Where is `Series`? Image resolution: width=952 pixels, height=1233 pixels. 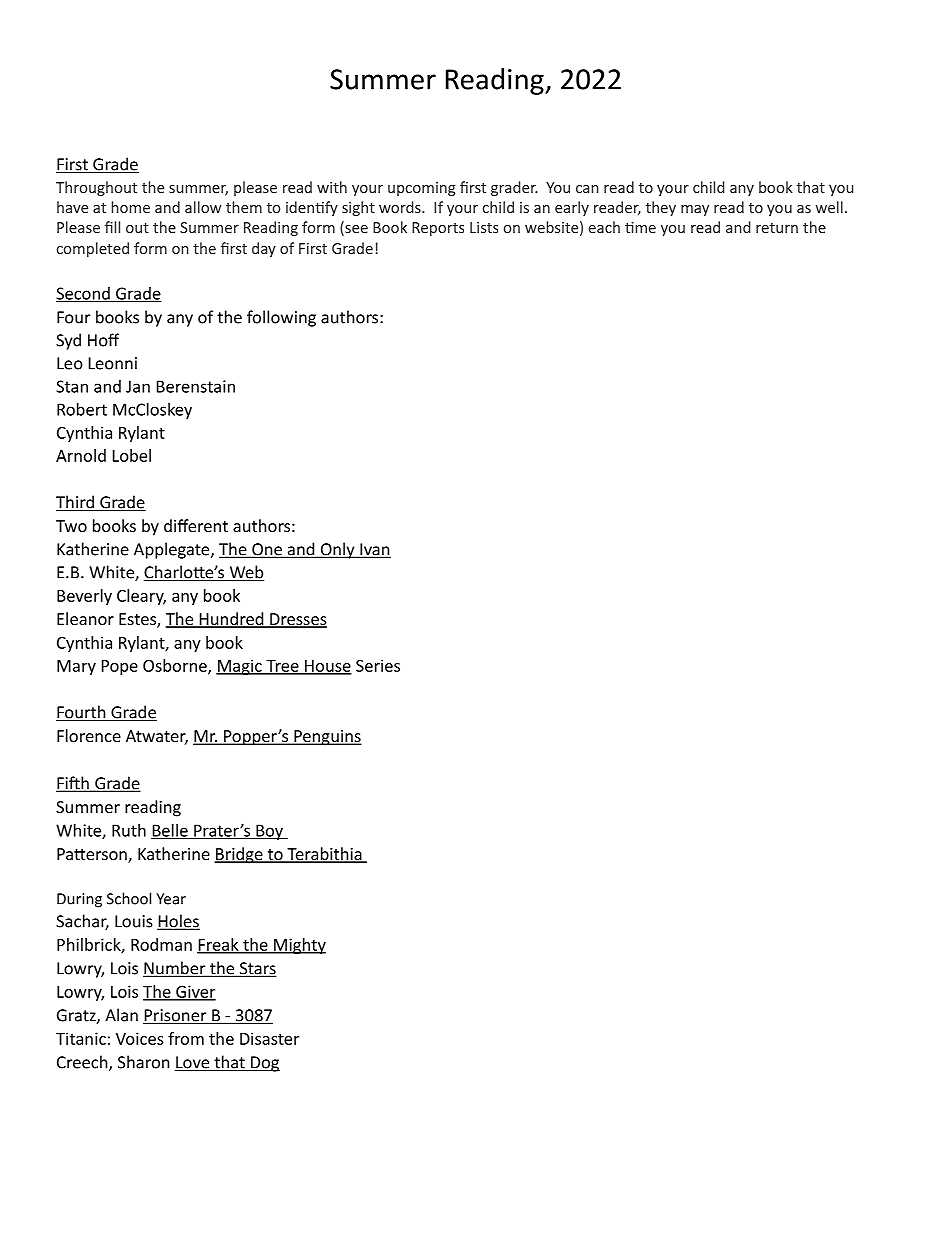 Series is located at coordinates (378, 665).
